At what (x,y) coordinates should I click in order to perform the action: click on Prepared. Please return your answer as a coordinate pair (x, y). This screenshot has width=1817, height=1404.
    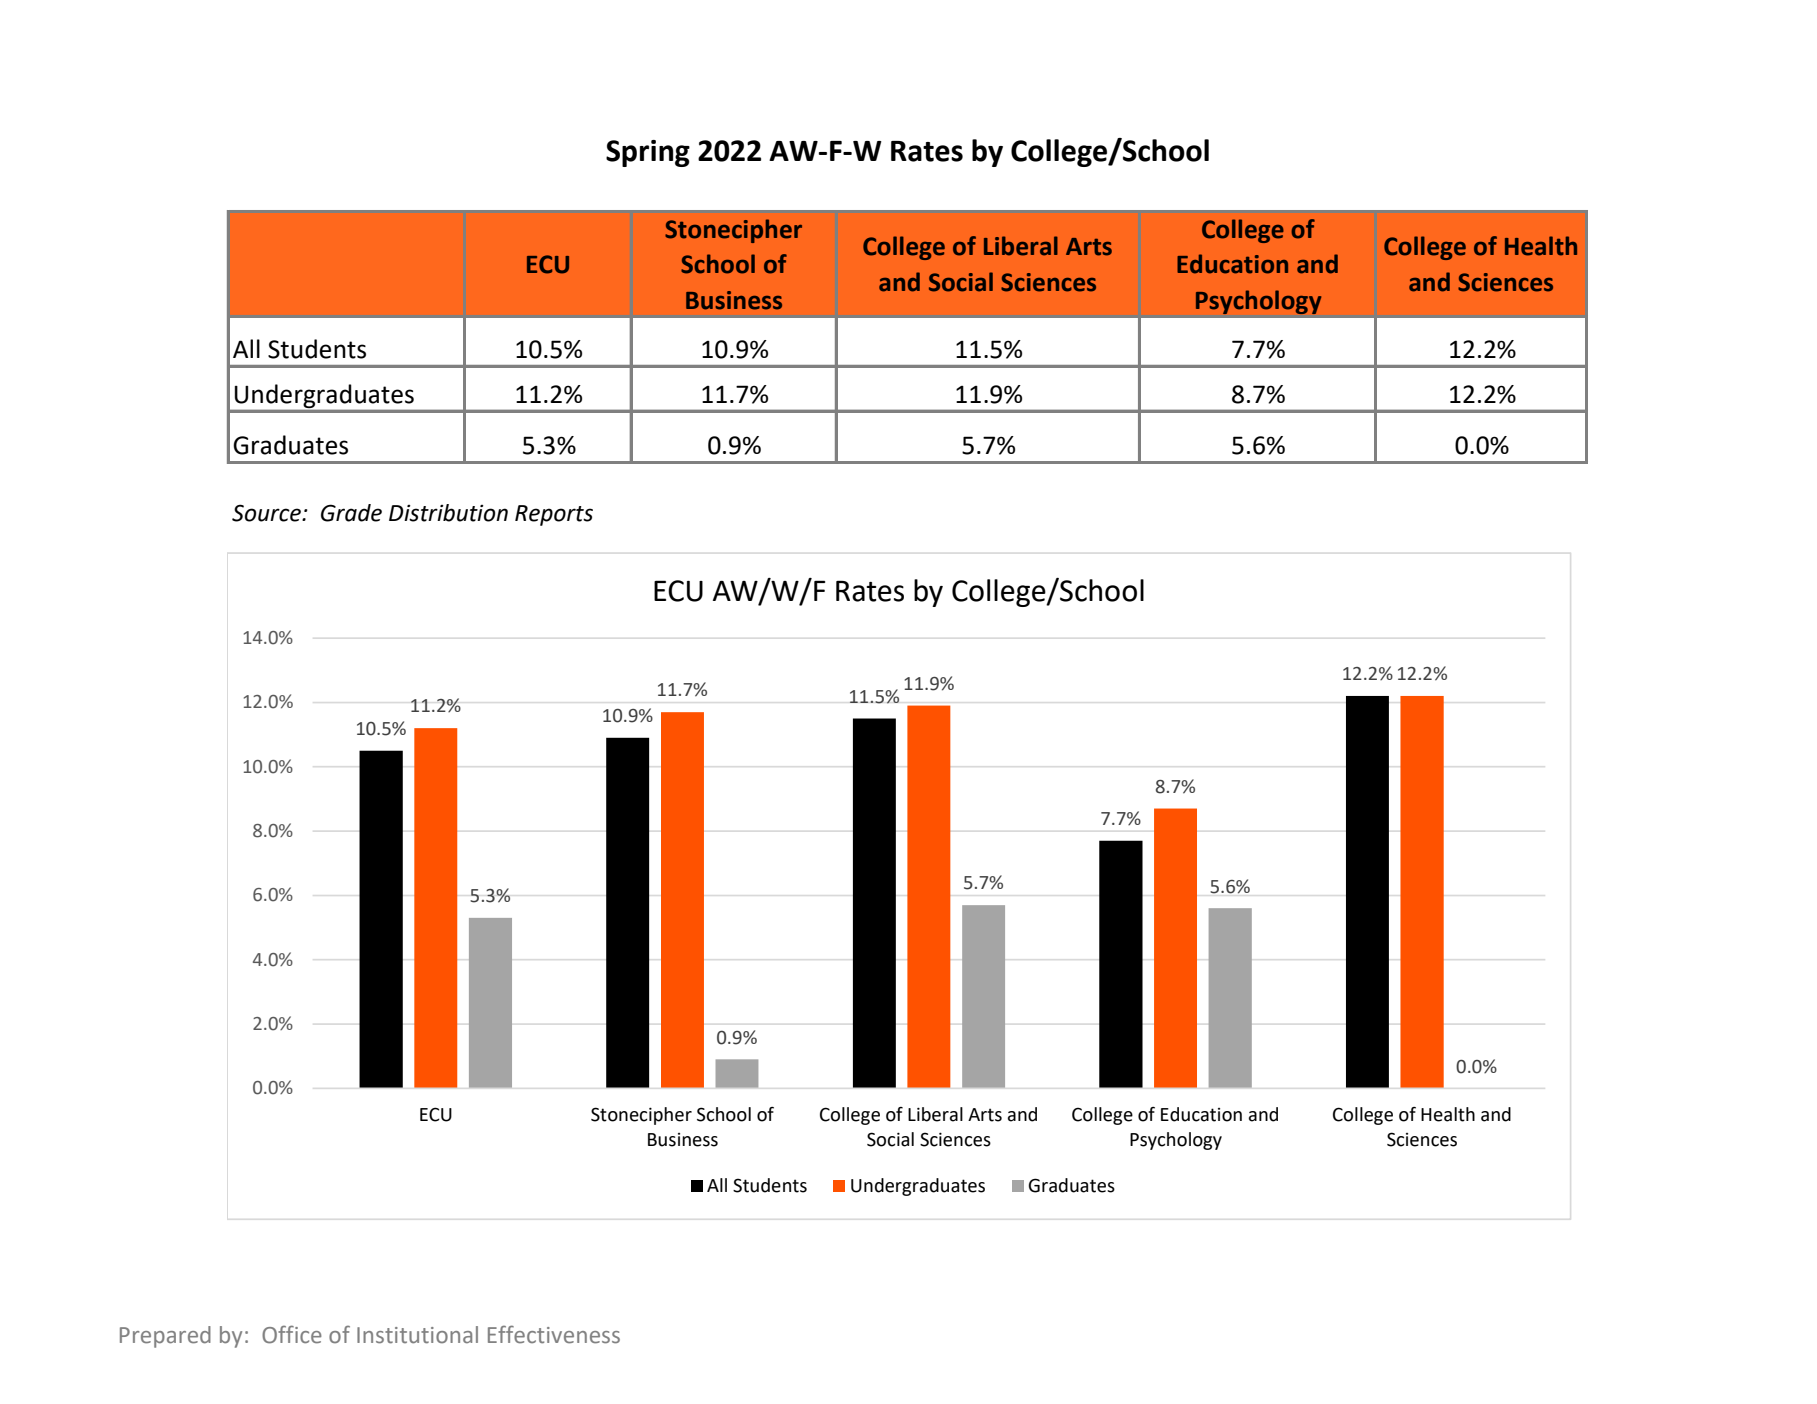
    Looking at the image, I should click on (165, 1337).
